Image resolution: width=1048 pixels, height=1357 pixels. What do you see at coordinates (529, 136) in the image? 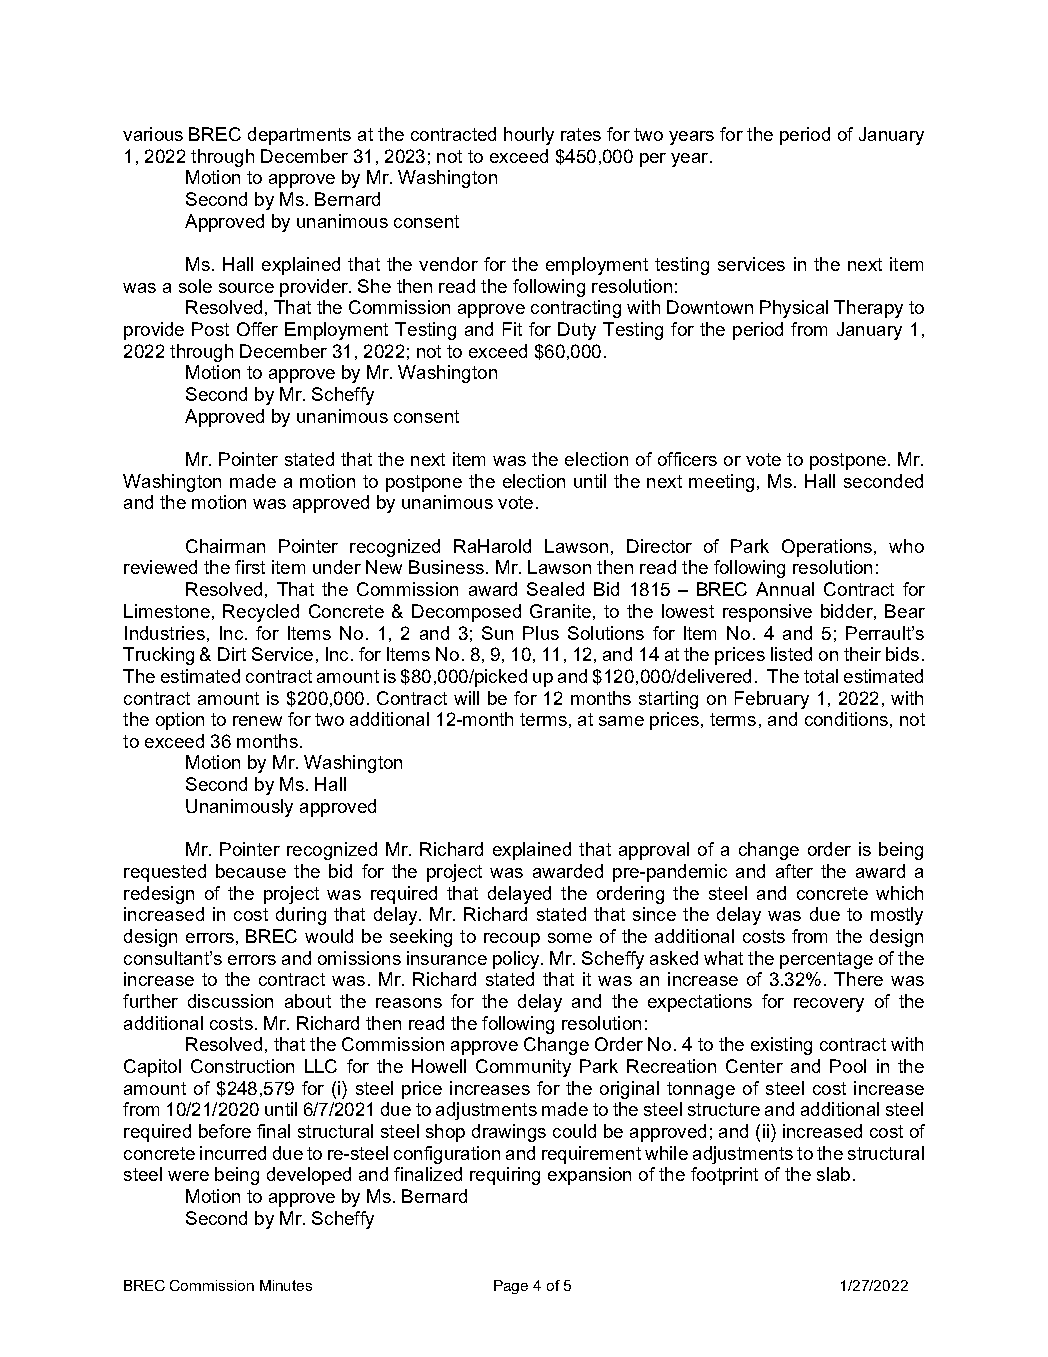
I see `hourly` at bounding box center [529, 136].
